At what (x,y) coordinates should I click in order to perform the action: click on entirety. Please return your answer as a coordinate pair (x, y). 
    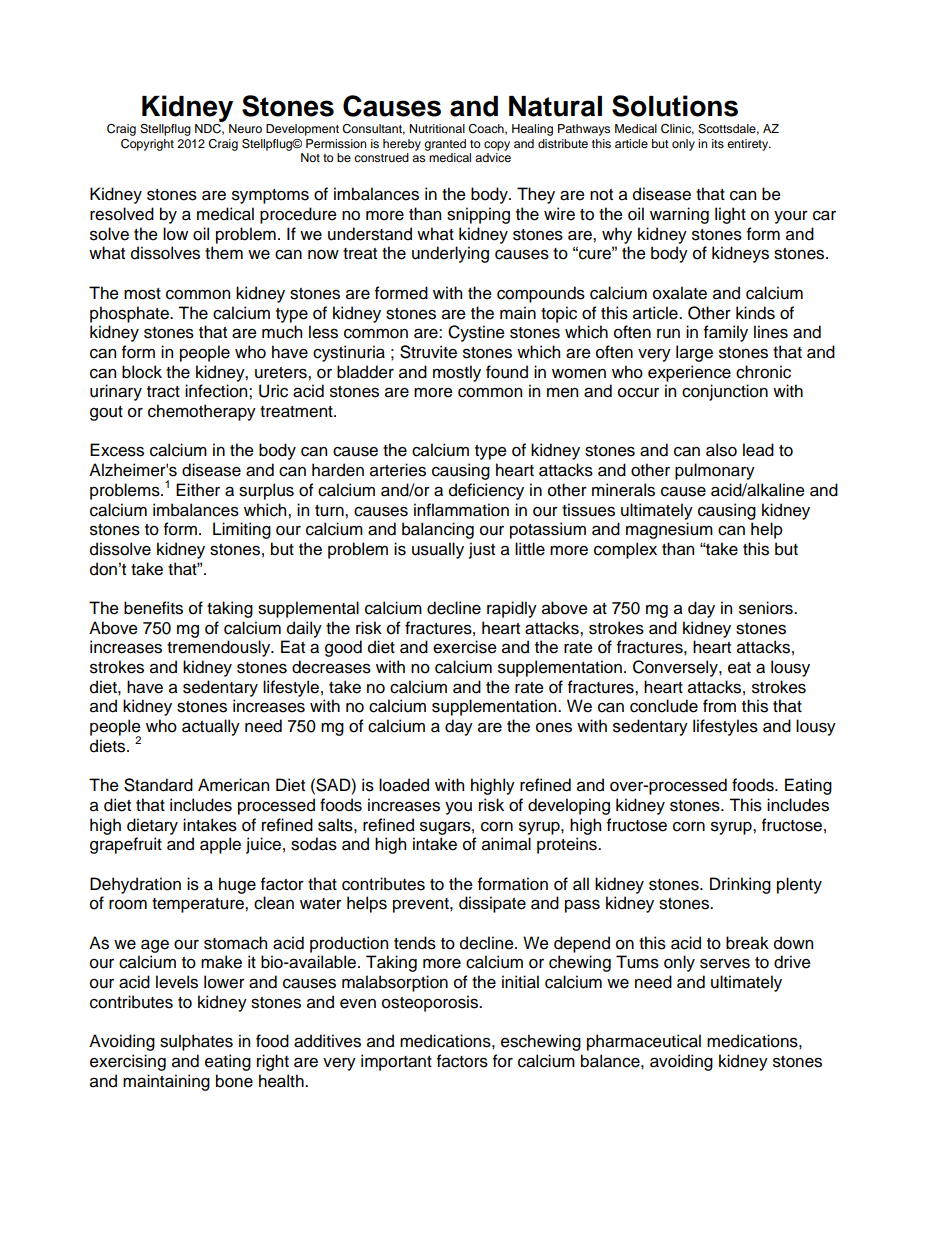
    Looking at the image, I should click on (749, 145).
